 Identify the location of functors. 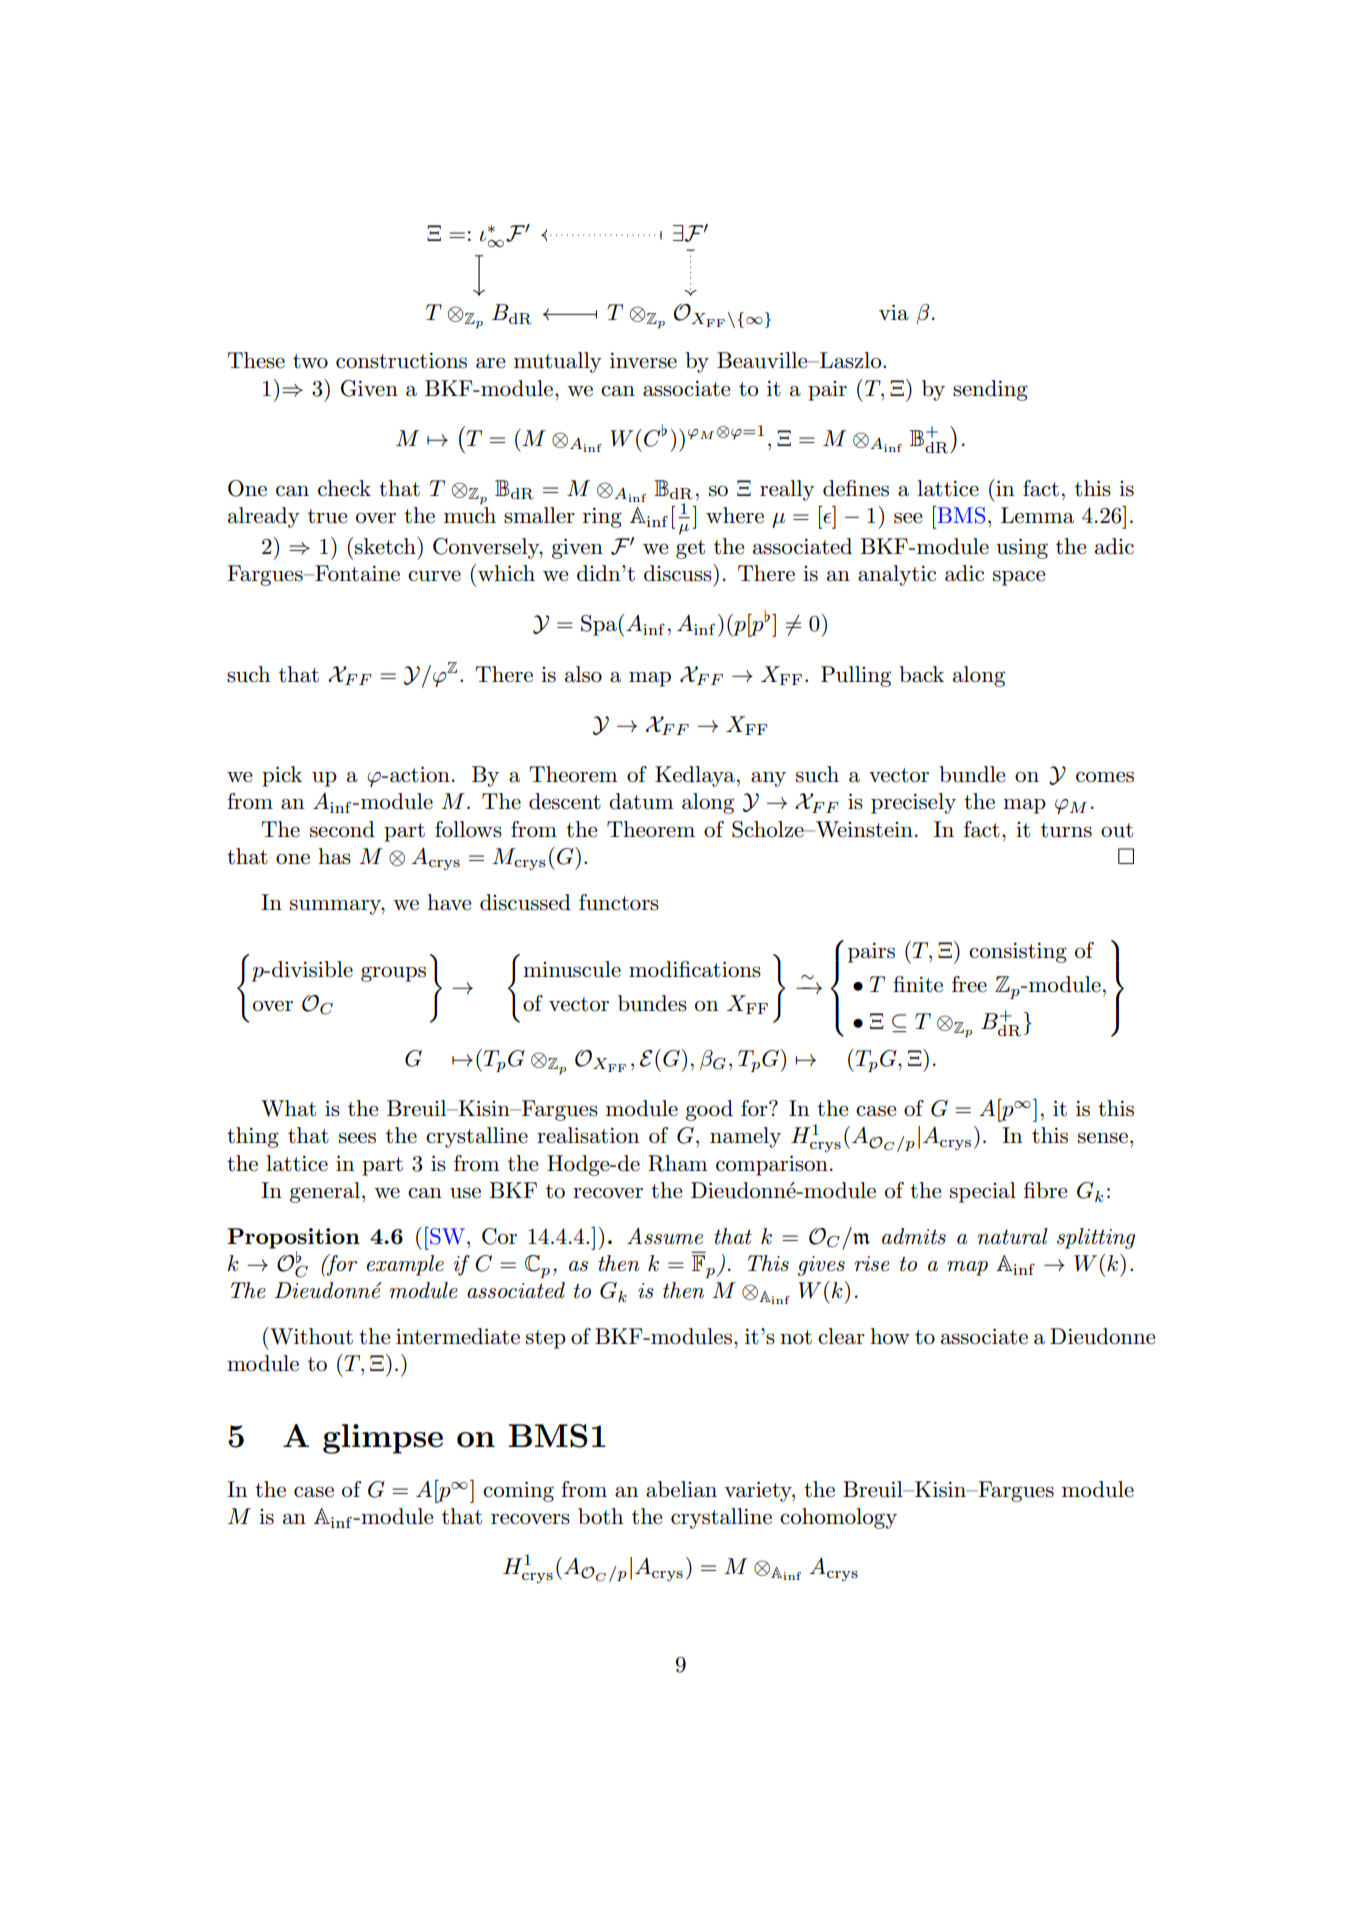
(619, 902).
